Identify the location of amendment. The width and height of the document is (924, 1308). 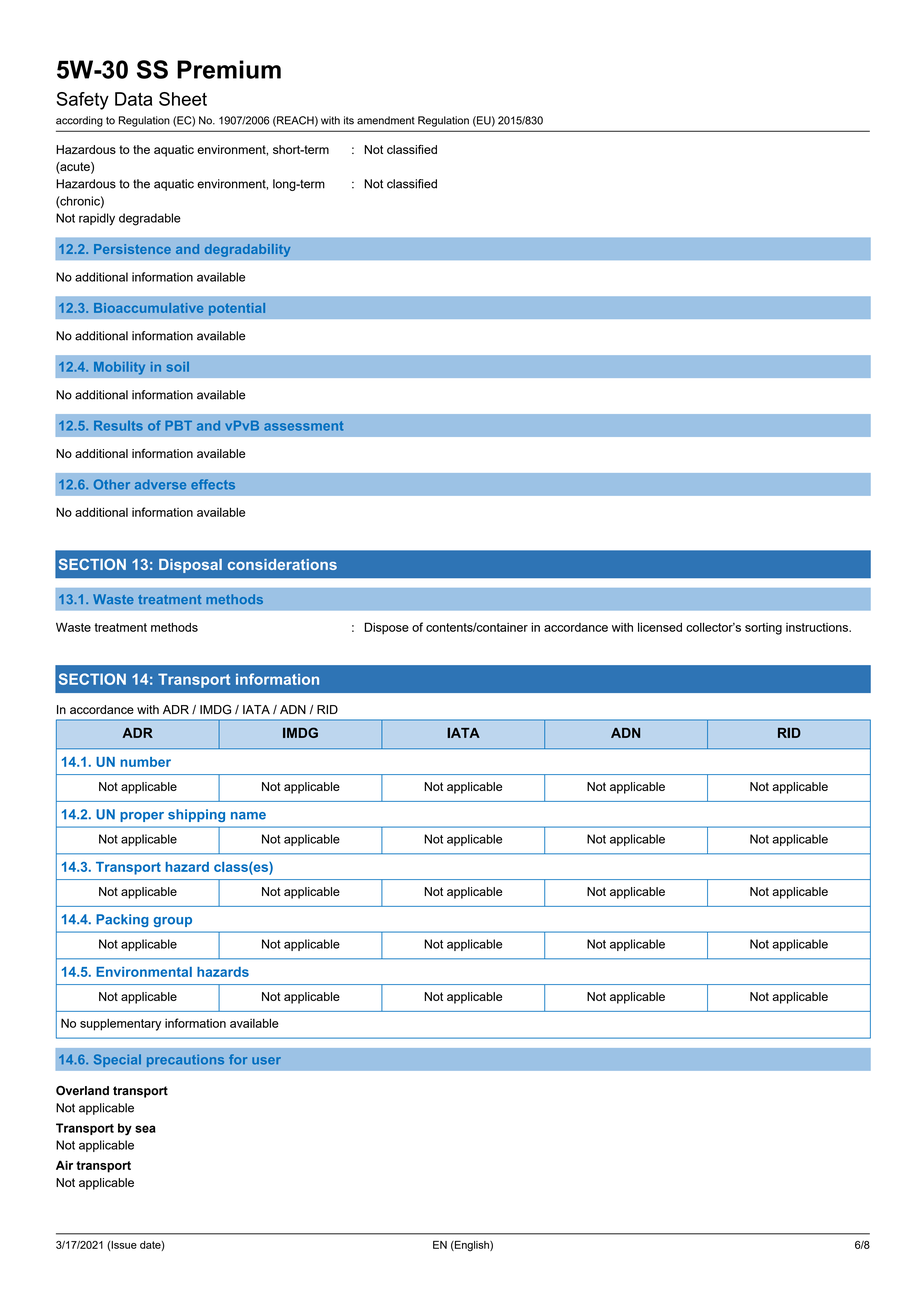
(386, 120).
